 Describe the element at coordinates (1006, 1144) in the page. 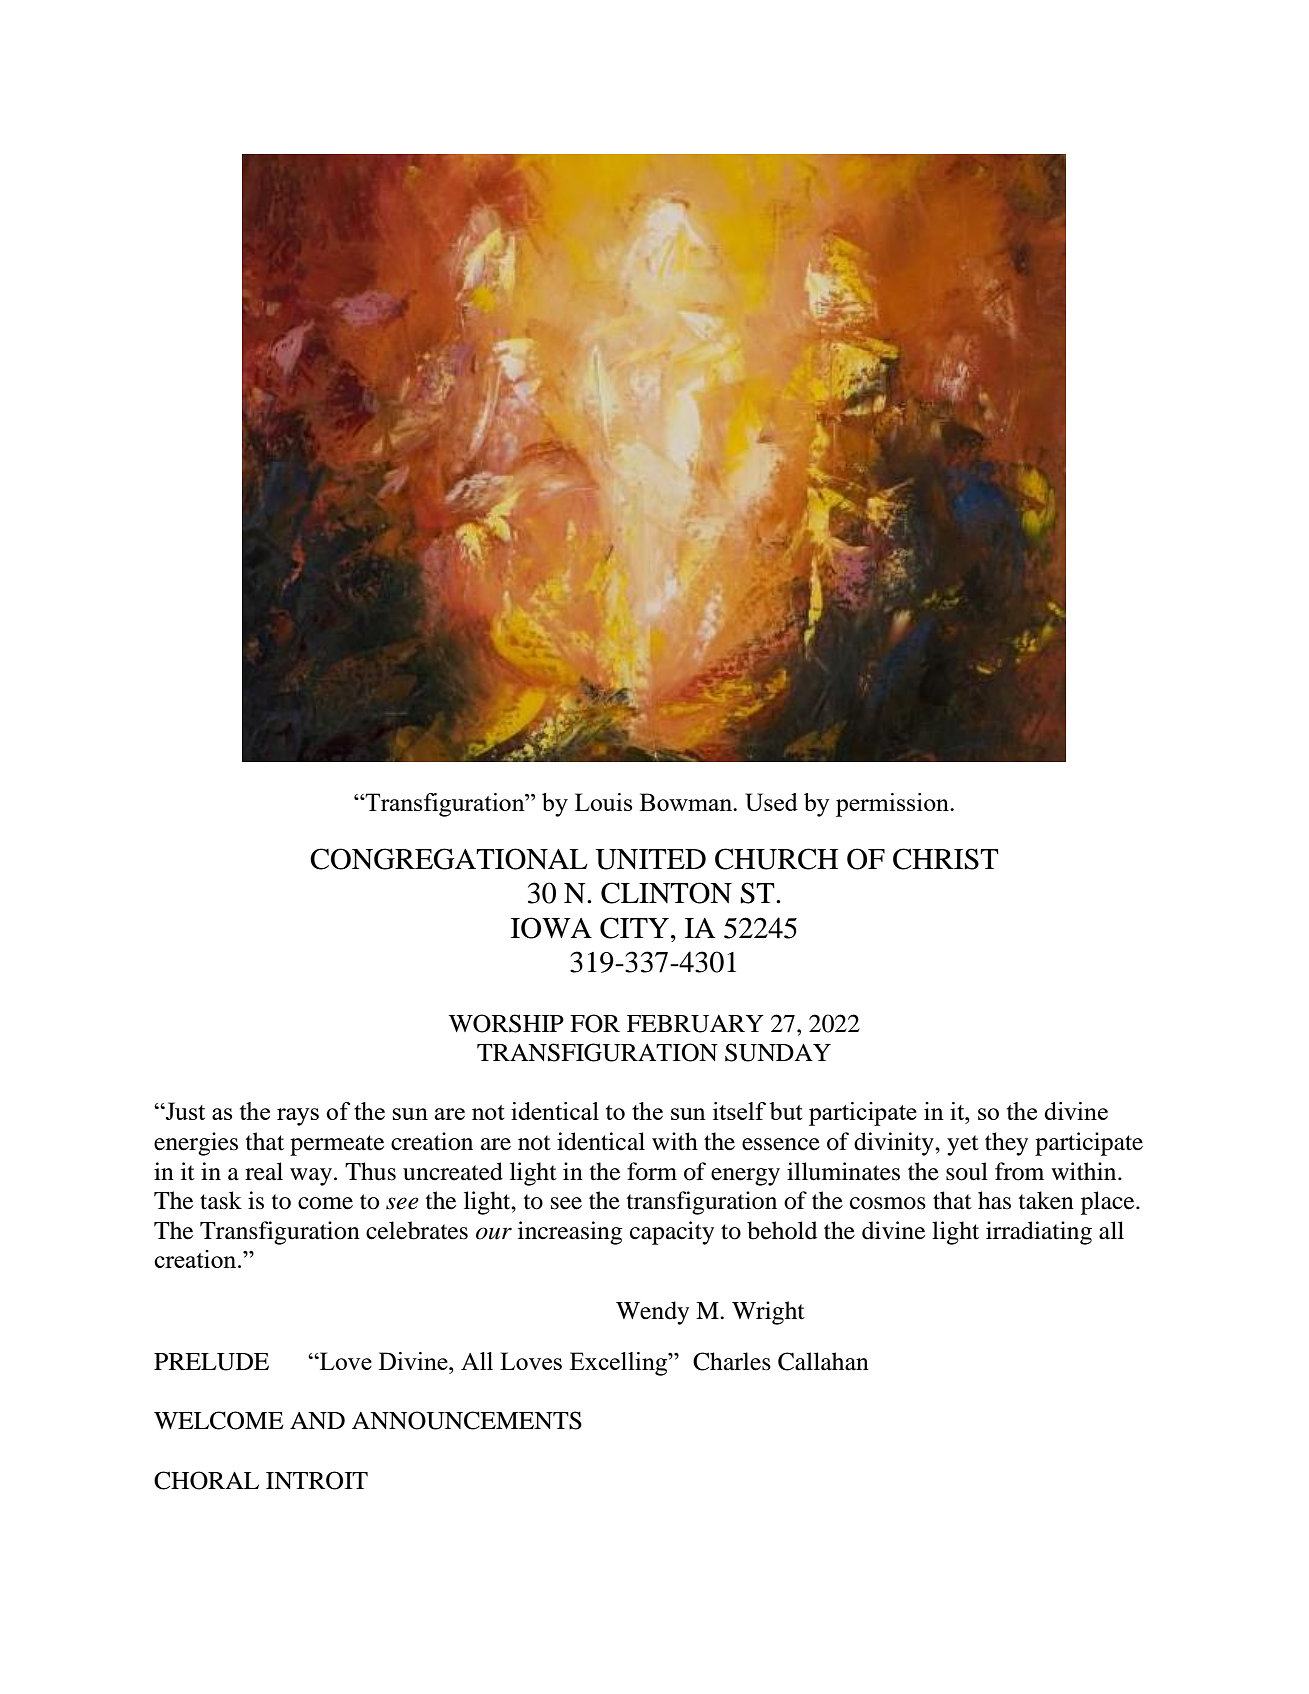

I see `they` at that location.
